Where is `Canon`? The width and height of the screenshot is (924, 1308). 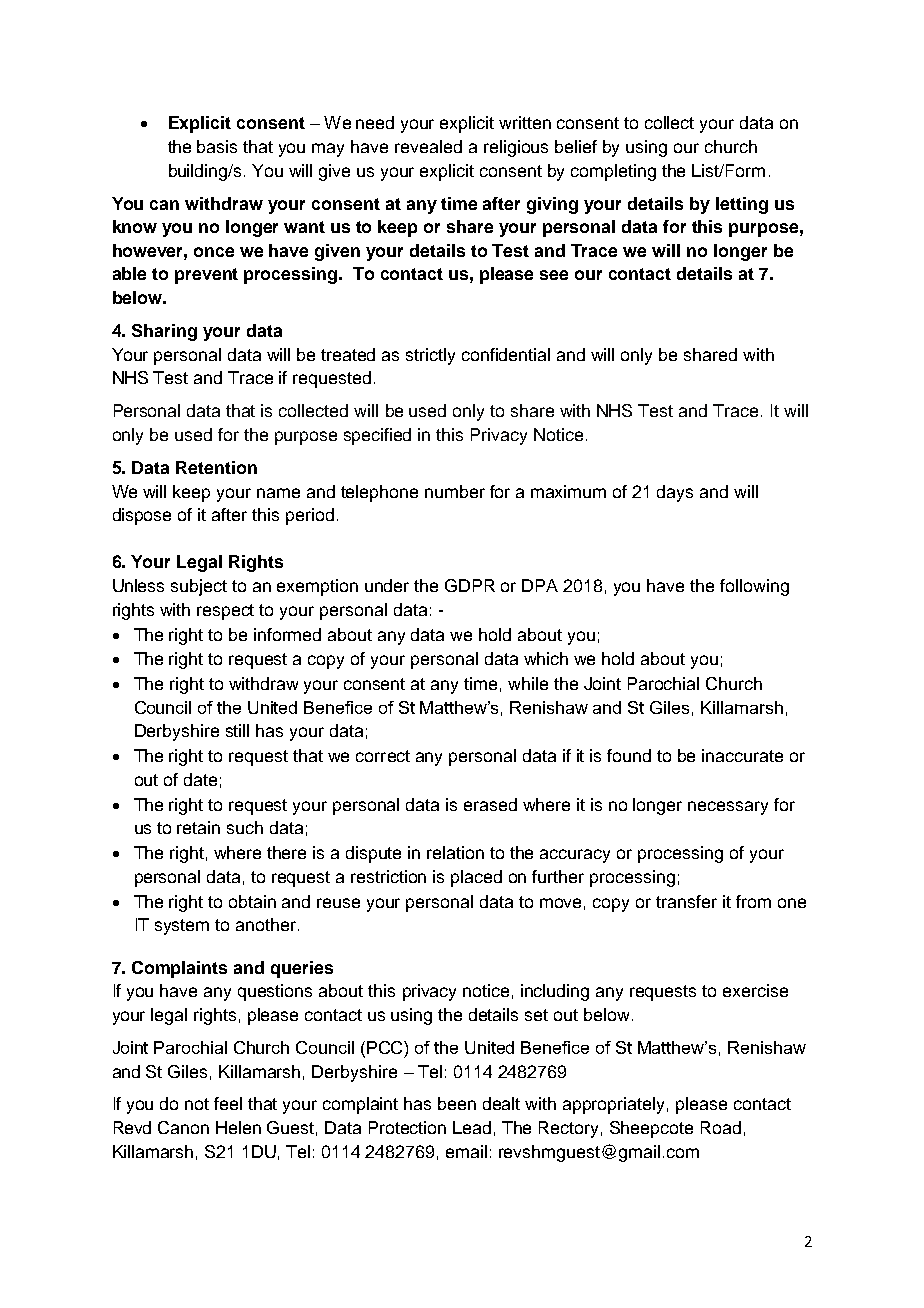 Canon is located at coordinates (183, 1127).
